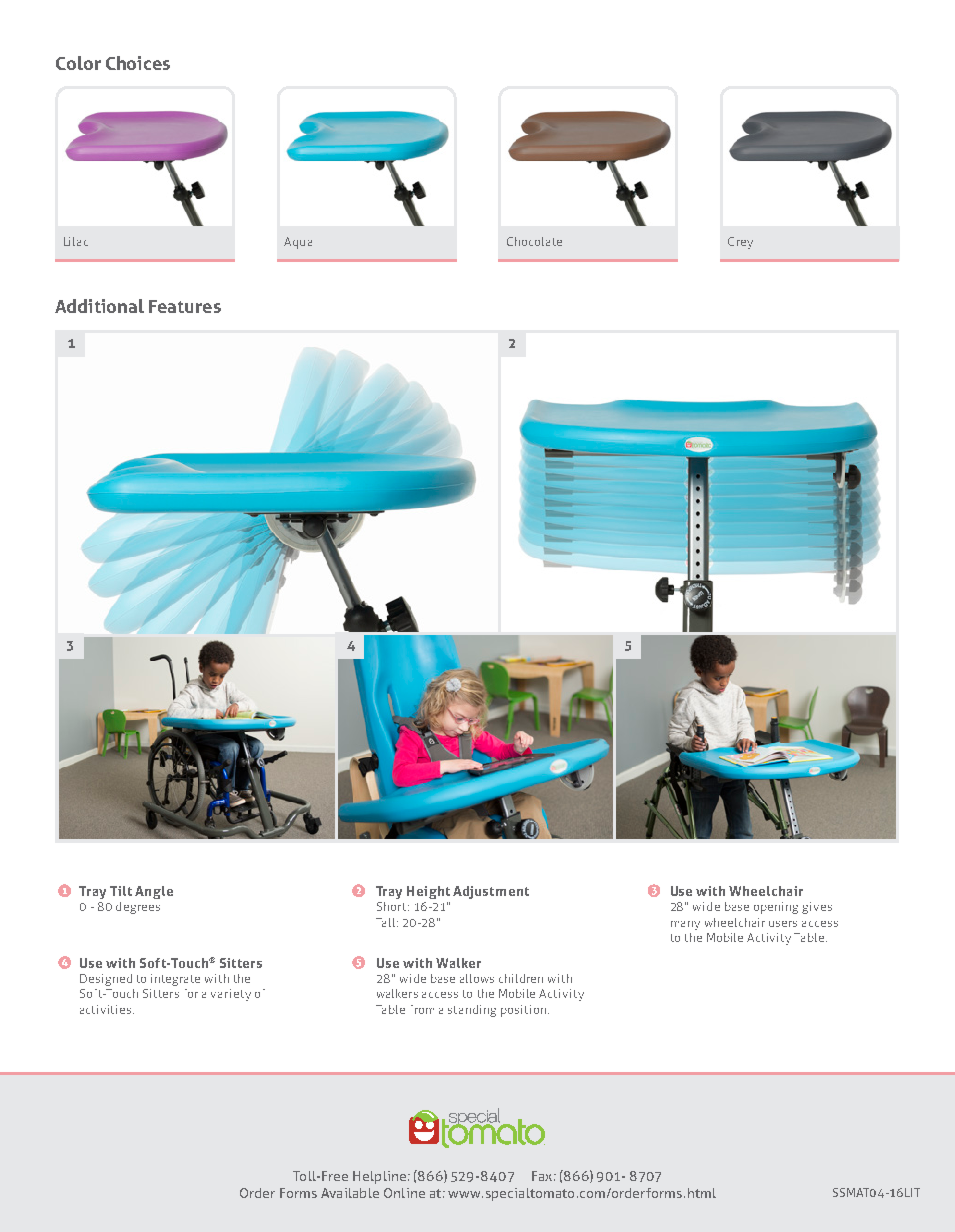 Image resolution: width=955 pixels, height=1232 pixels. Describe the element at coordinates (185, 306) in the page. I see `Features` at that location.
